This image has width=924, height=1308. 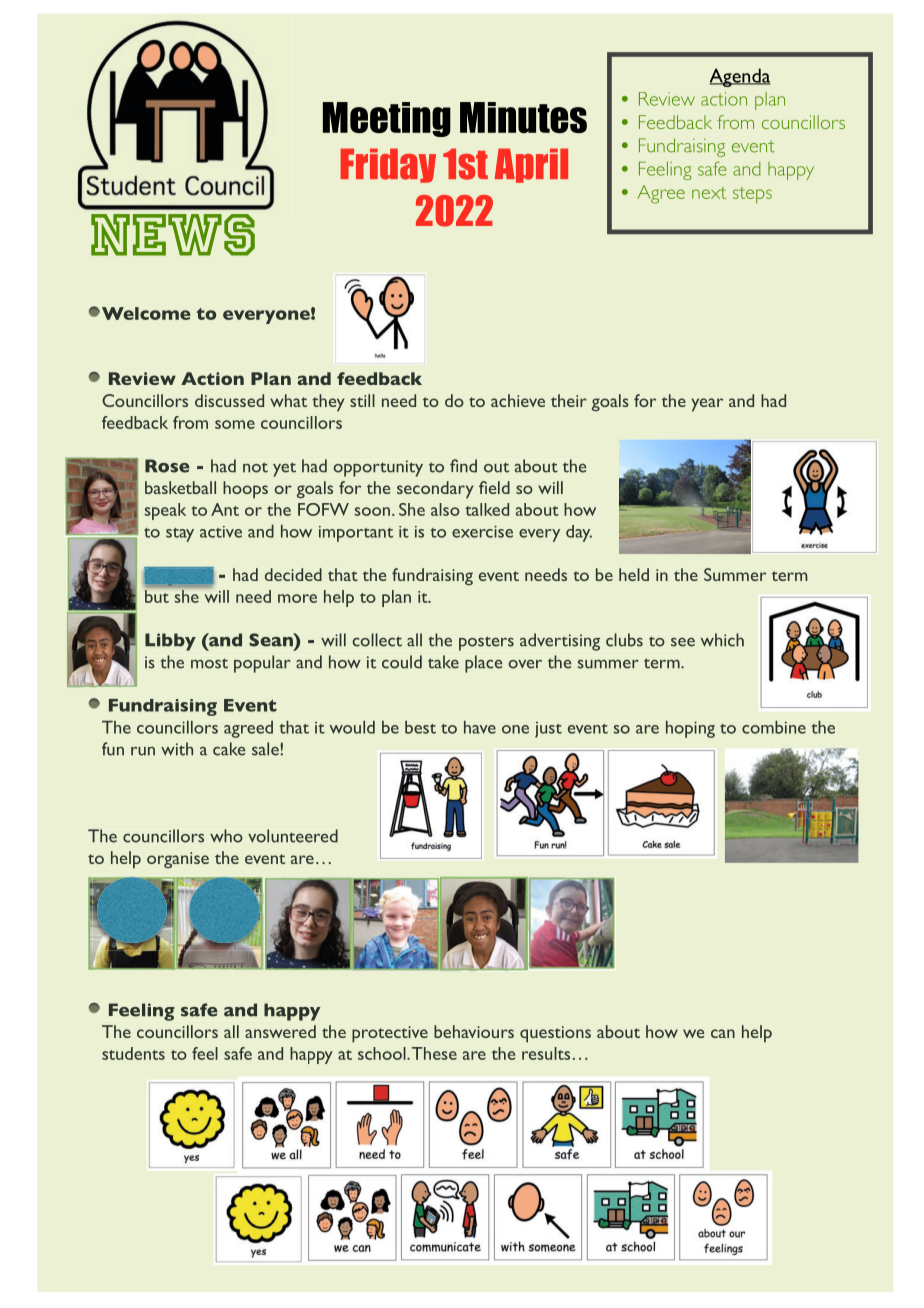 What do you see at coordinates (709, 193) in the image?
I see `next` at bounding box center [709, 193].
